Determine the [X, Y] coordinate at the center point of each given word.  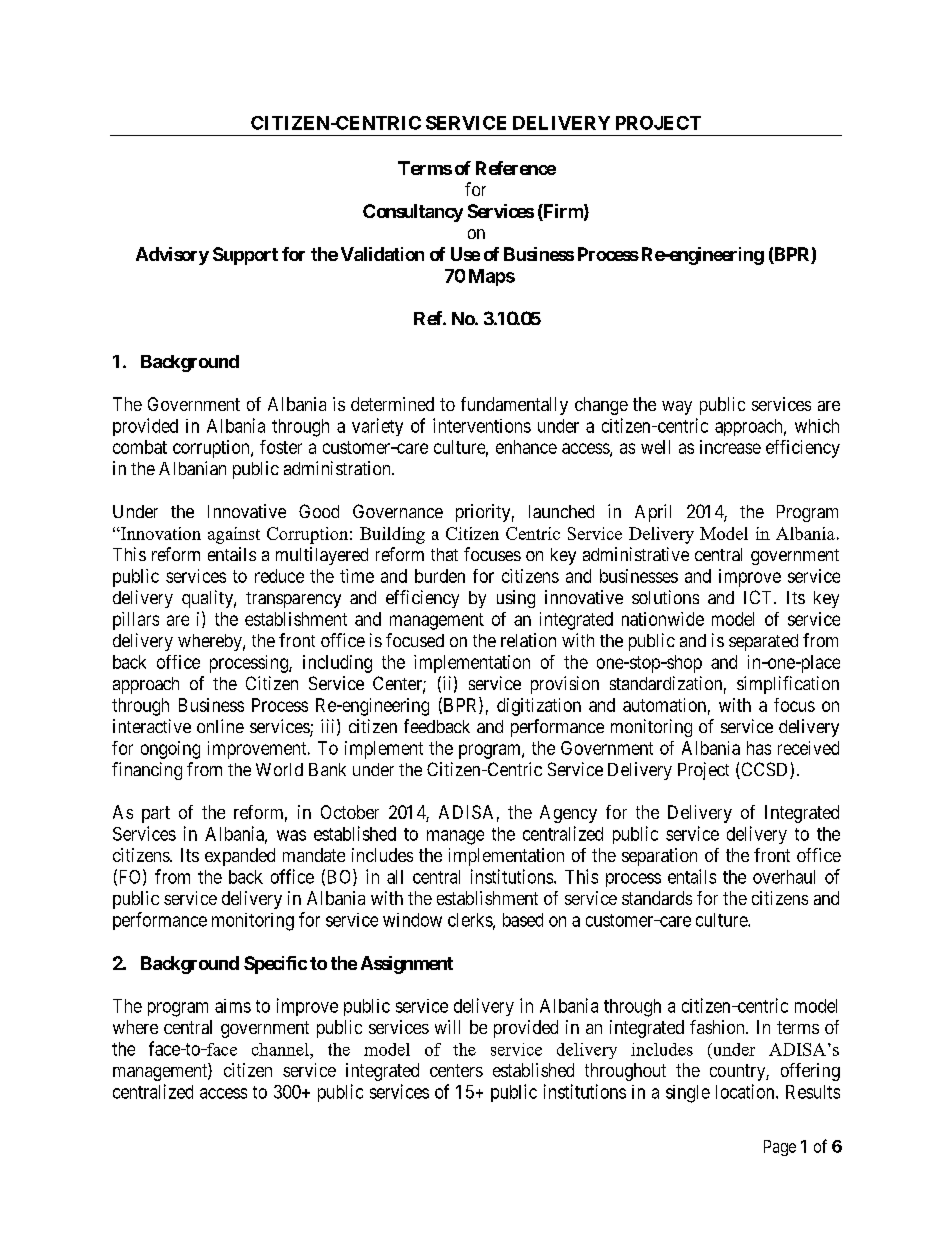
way [677, 408]
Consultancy [413, 213]
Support [245, 256]
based [523, 920]
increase [730, 447]
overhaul [784, 877]
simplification [788, 685]
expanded [240, 857]
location [746, 1091]
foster [281, 447]
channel [281, 1049]
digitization [539, 707]
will [447, 1027]
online [220, 726]
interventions [482, 425]
